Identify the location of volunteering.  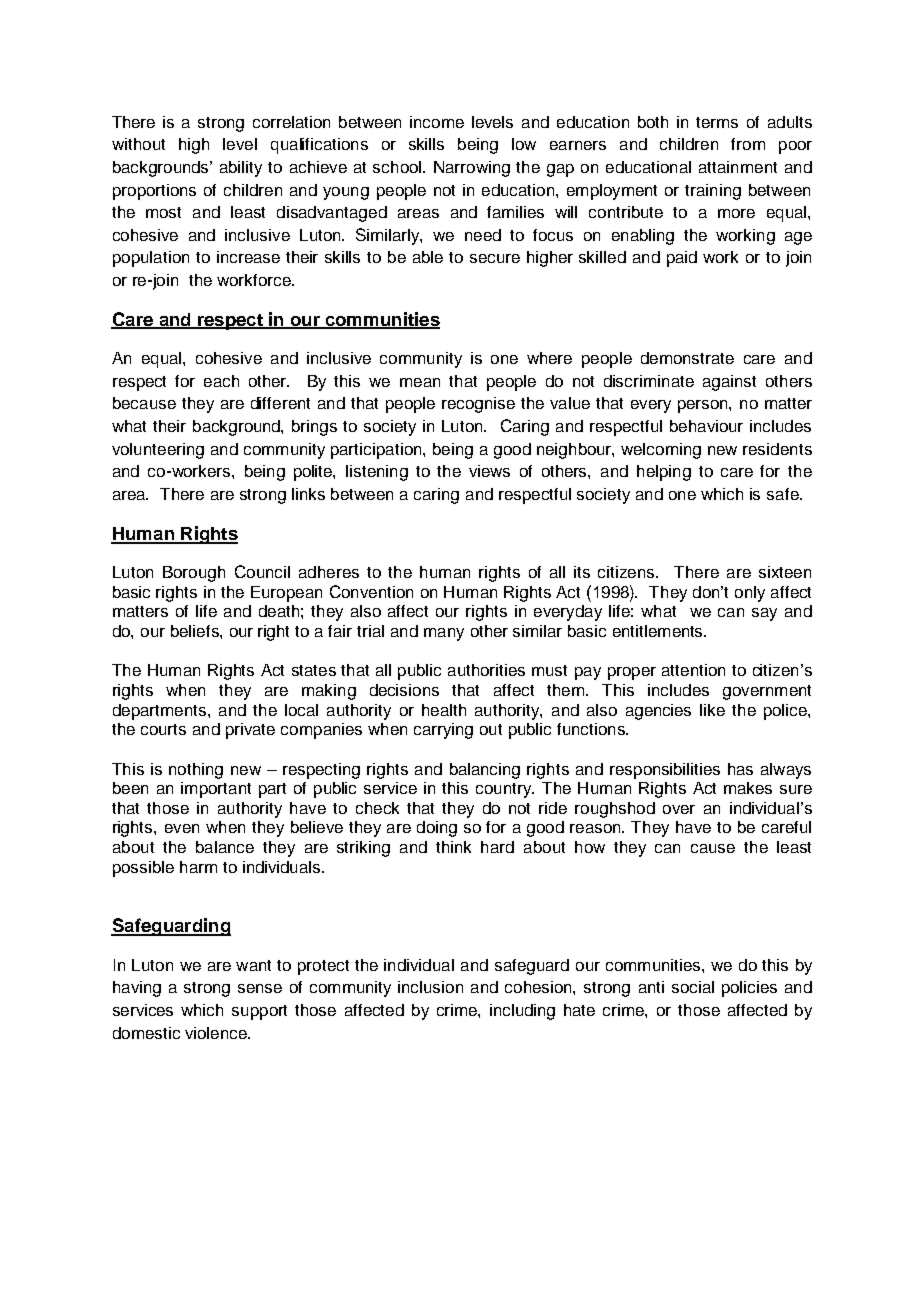
(158, 451).
